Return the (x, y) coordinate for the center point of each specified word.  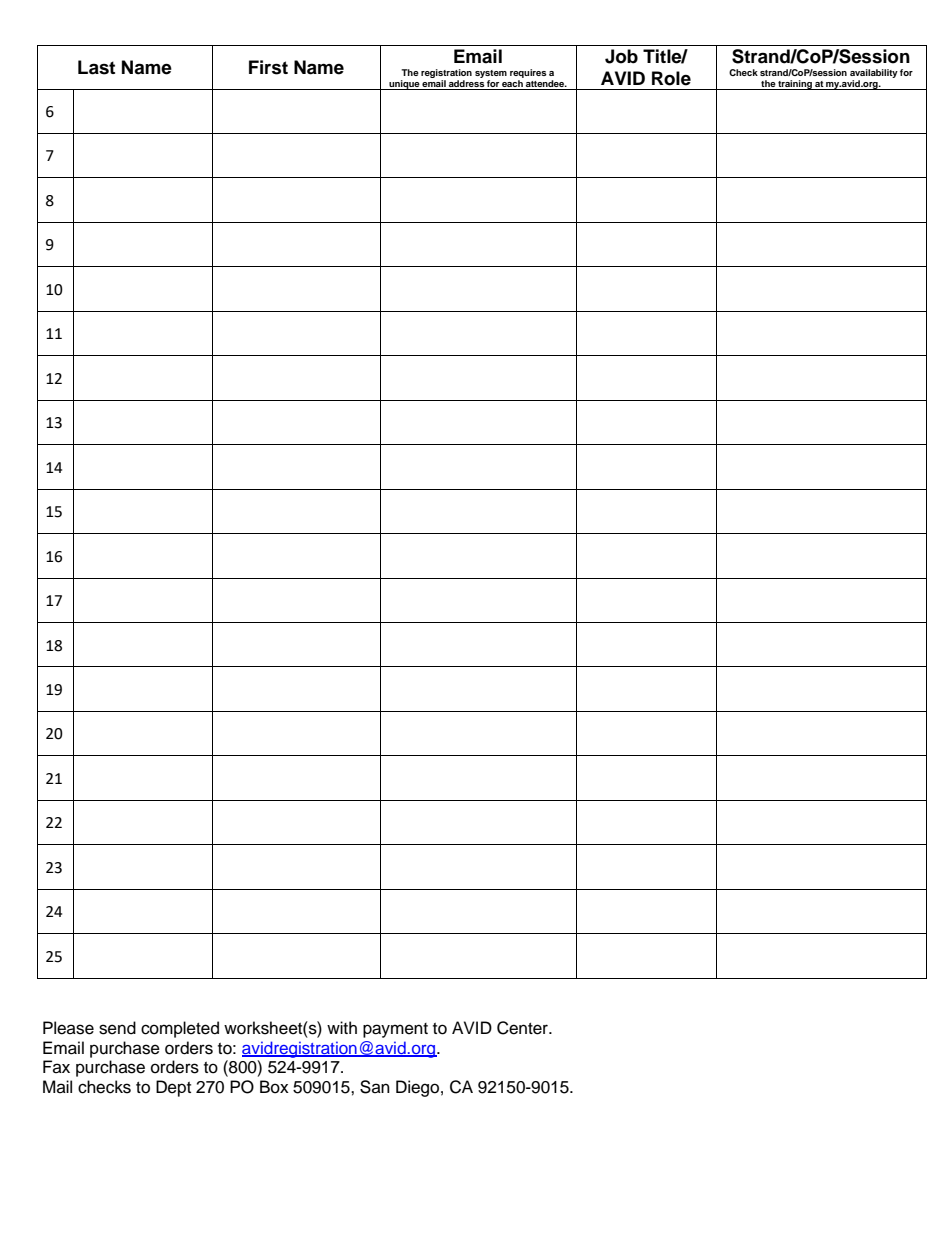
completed (180, 1029)
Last (96, 67)
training (795, 85)
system (491, 74)
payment (395, 1030)
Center (523, 1028)
